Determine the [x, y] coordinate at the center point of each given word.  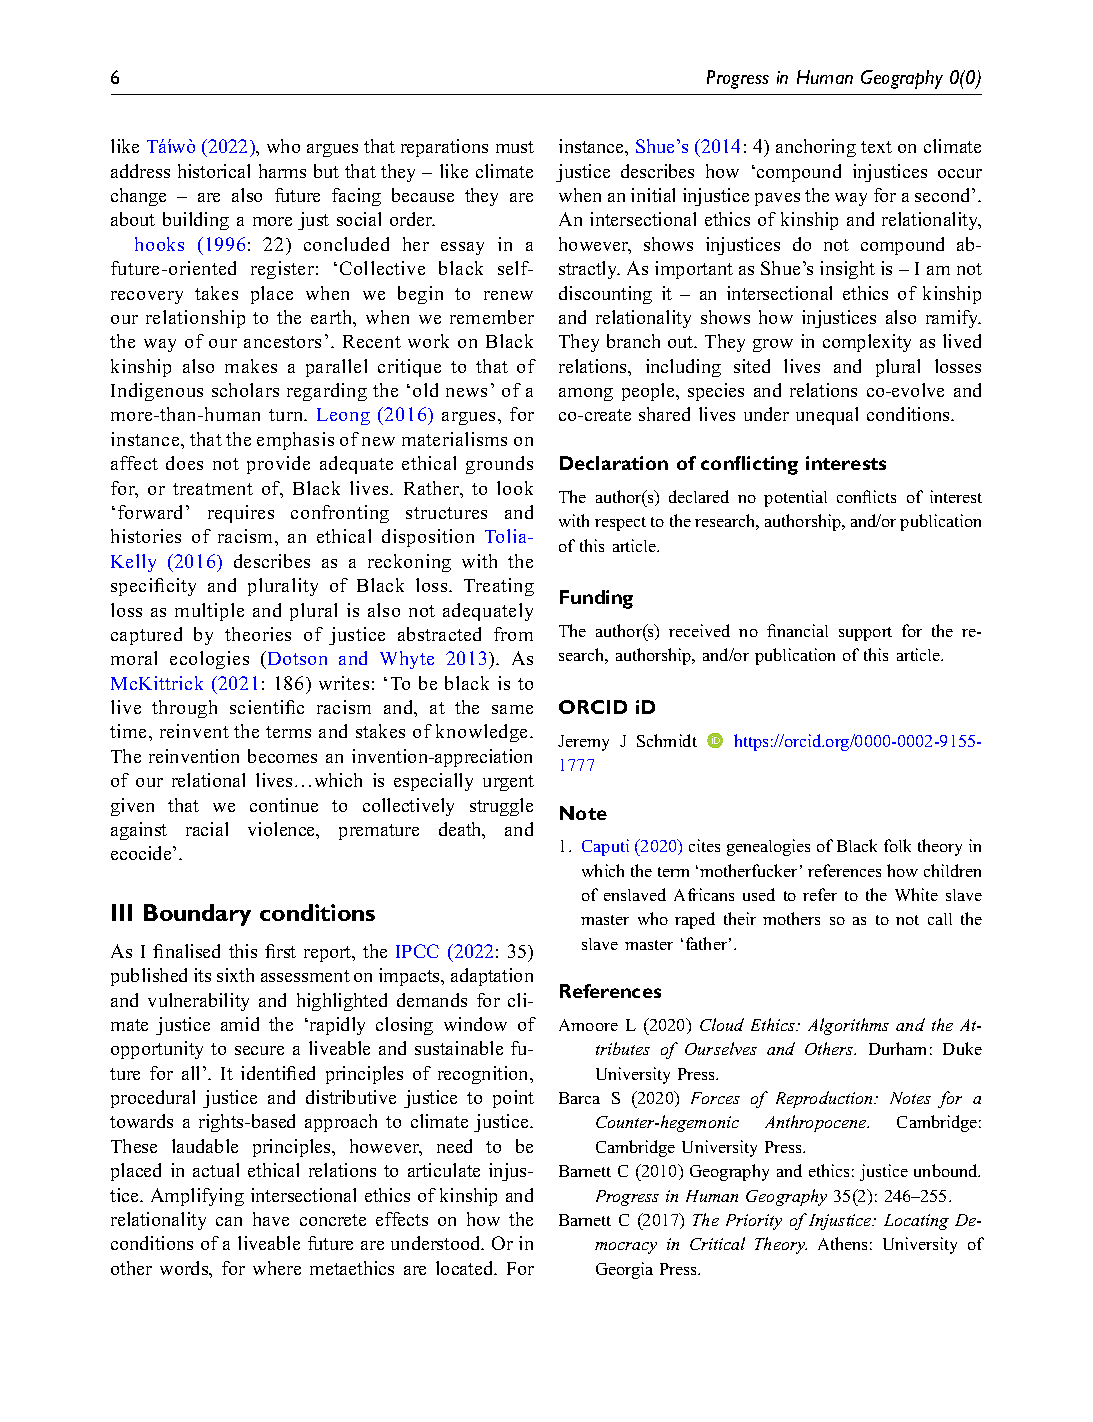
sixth [235, 975]
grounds [499, 465]
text [876, 147]
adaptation [492, 977]
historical [214, 171]
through [184, 709]
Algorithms [848, 1026]
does [184, 463]
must [515, 147]
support [865, 634]
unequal [827, 416]
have [271, 1219]
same [512, 709]
